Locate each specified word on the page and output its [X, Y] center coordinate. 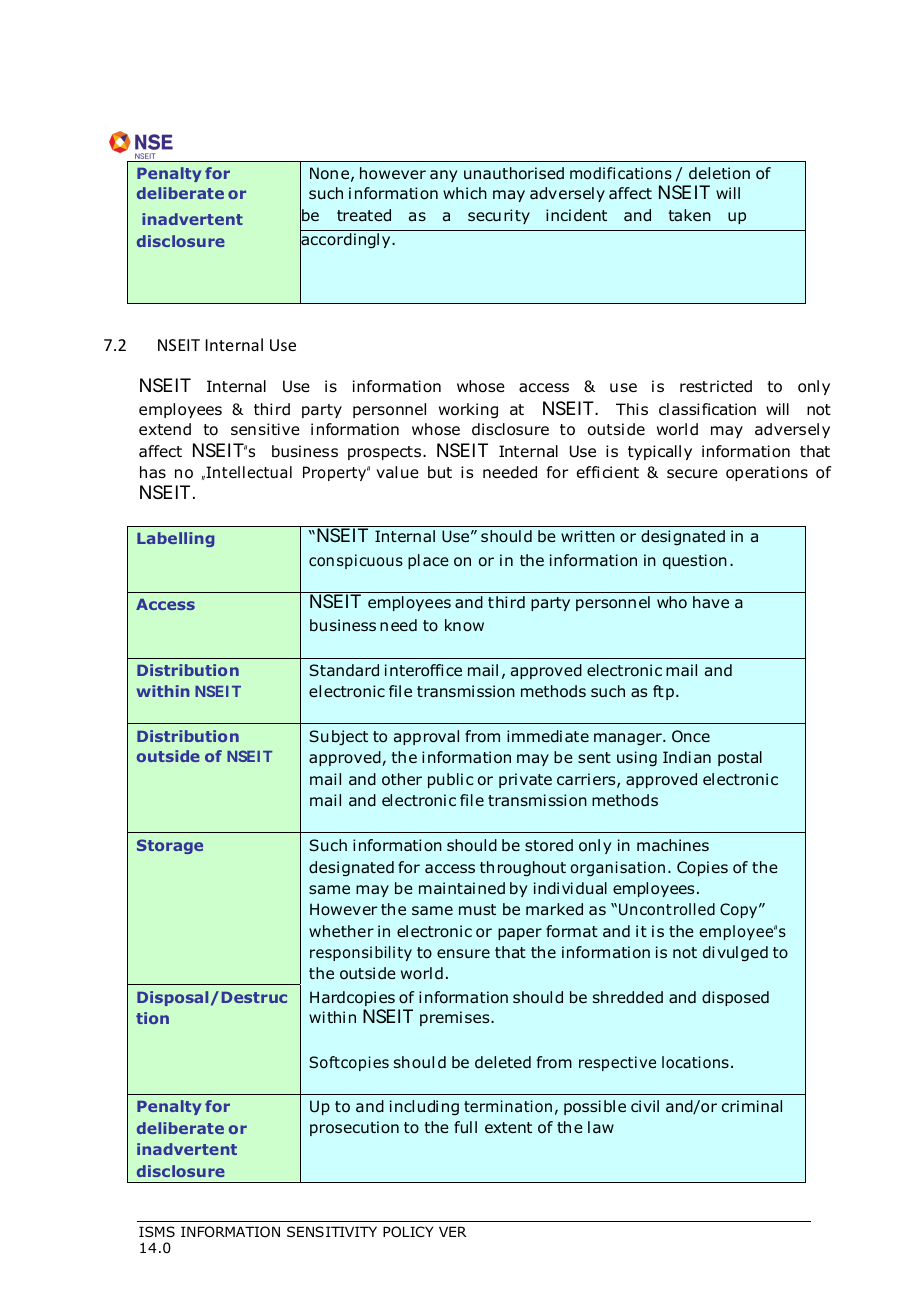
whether [341, 931]
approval [426, 737]
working [468, 410]
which [465, 193]
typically [660, 452]
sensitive [265, 429]
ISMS [157, 1231]
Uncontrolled [667, 909]
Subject [338, 737]
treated [364, 215]
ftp [663, 692]
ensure [463, 954]
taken [690, 215]
